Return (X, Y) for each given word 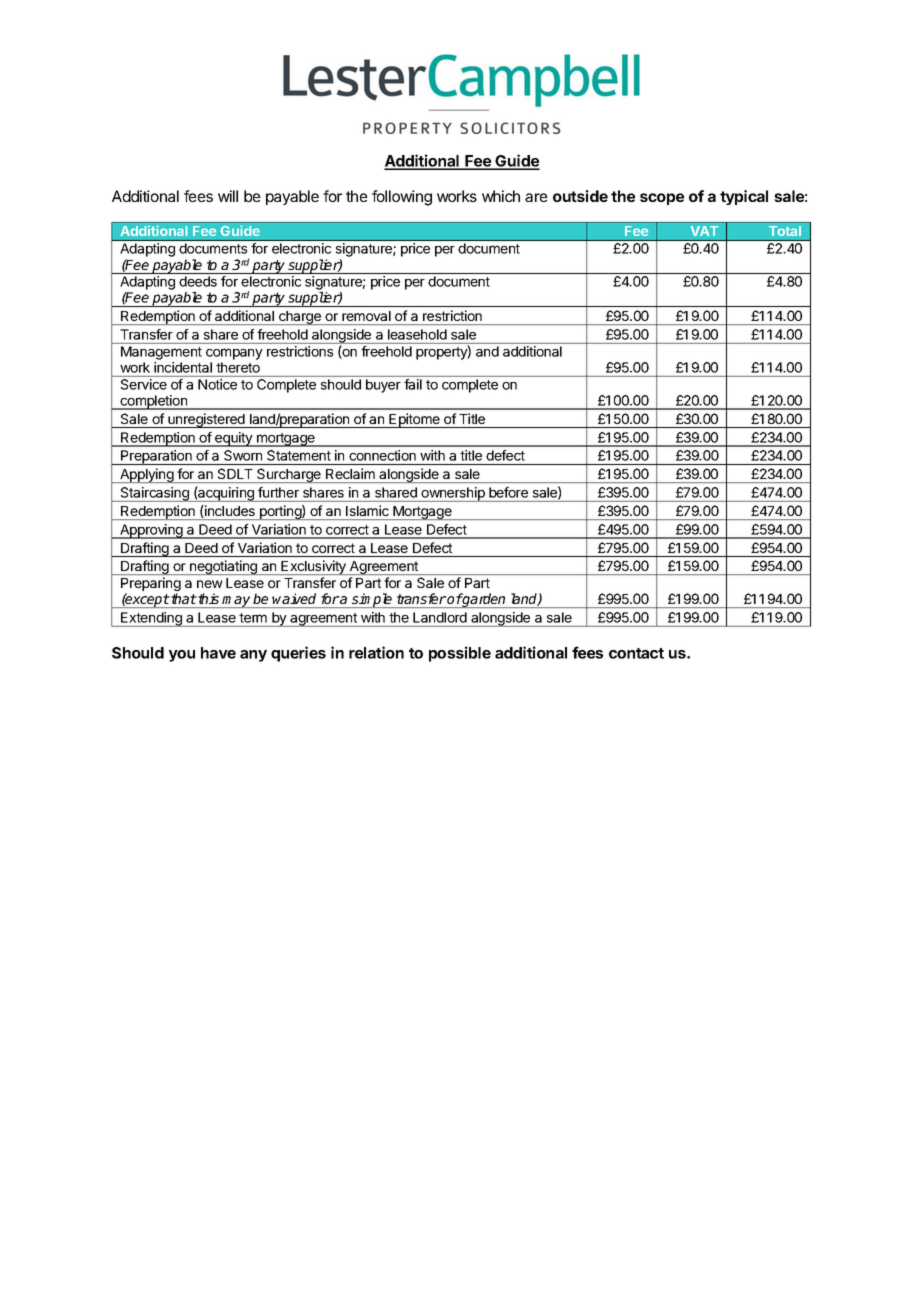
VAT (704, 231)
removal (366, 316)
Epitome (415, 420)
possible (460, 654)
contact (636, 653)
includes (229, 511)
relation (376, 652)
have (218, 653)
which (501, 196)
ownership (453, 494)
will (228, 196)
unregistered (206, 420)
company (234, 354)
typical (744, 197)
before (508, 492)
